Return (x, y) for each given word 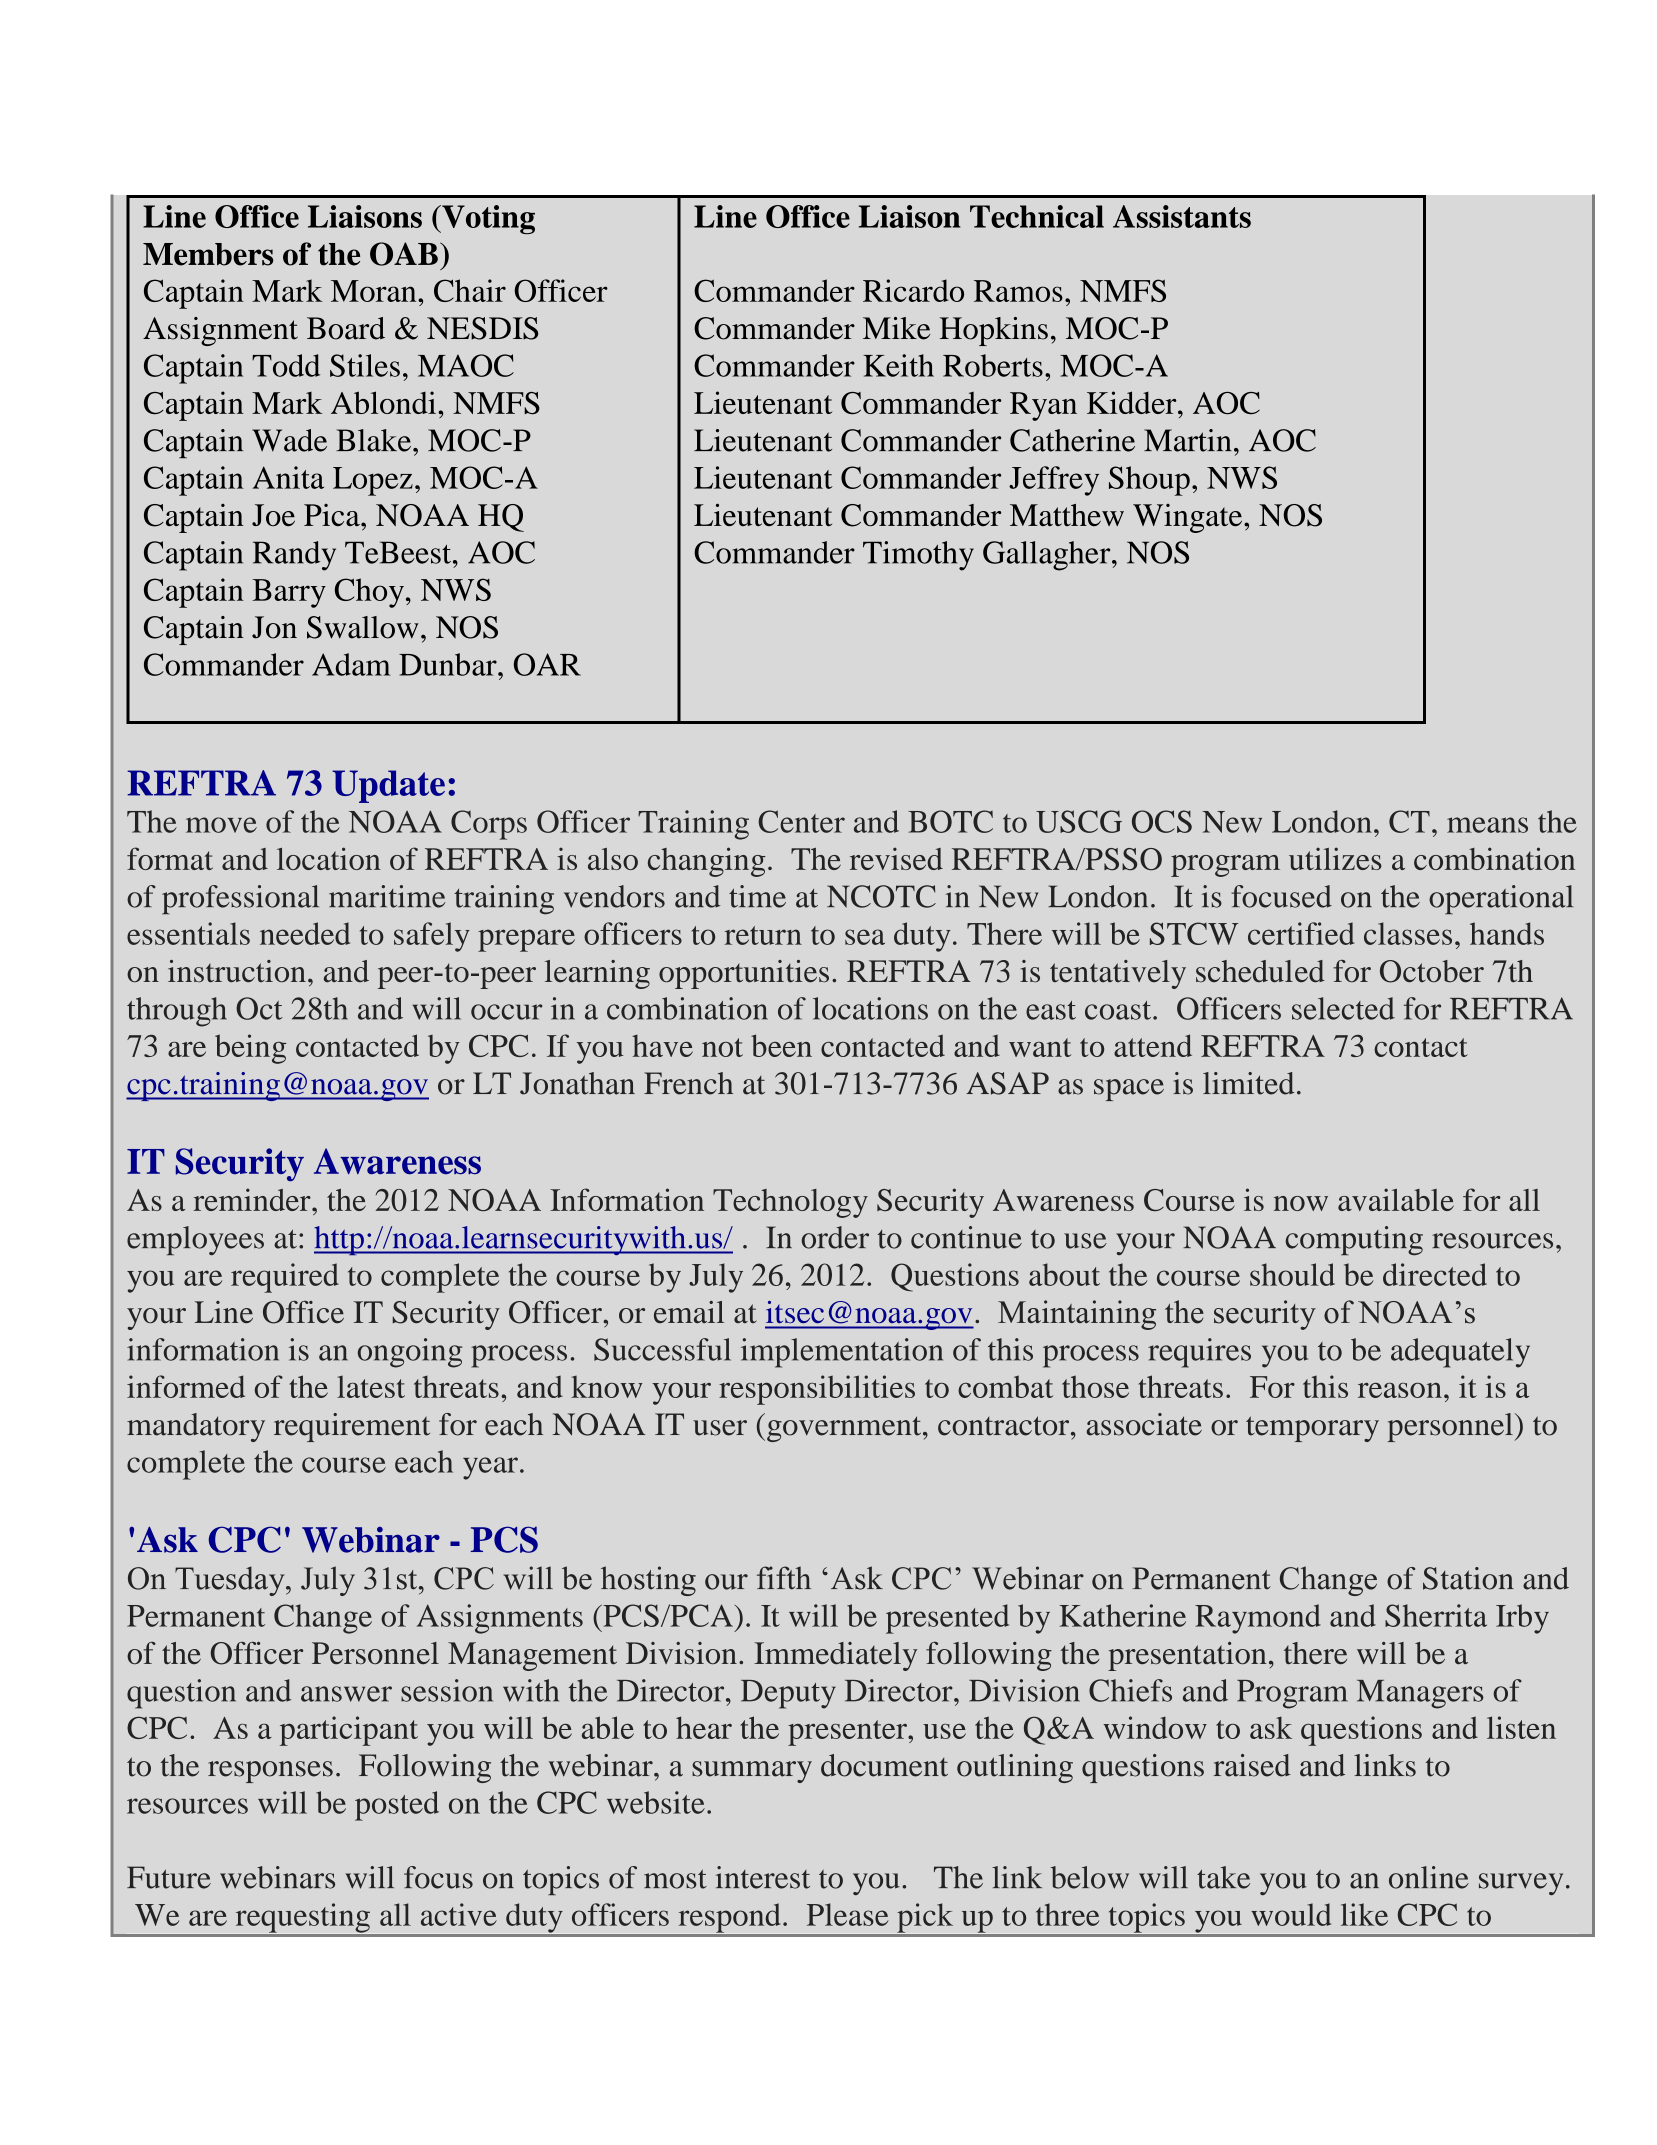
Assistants (1182, 216)
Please (847, 1914)
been (781, 1045)
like (1364, 1914)
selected (1343, 1008)
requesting (302, 1918)
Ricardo (913, 290)
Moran (375, 291)
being (250, 1049)
